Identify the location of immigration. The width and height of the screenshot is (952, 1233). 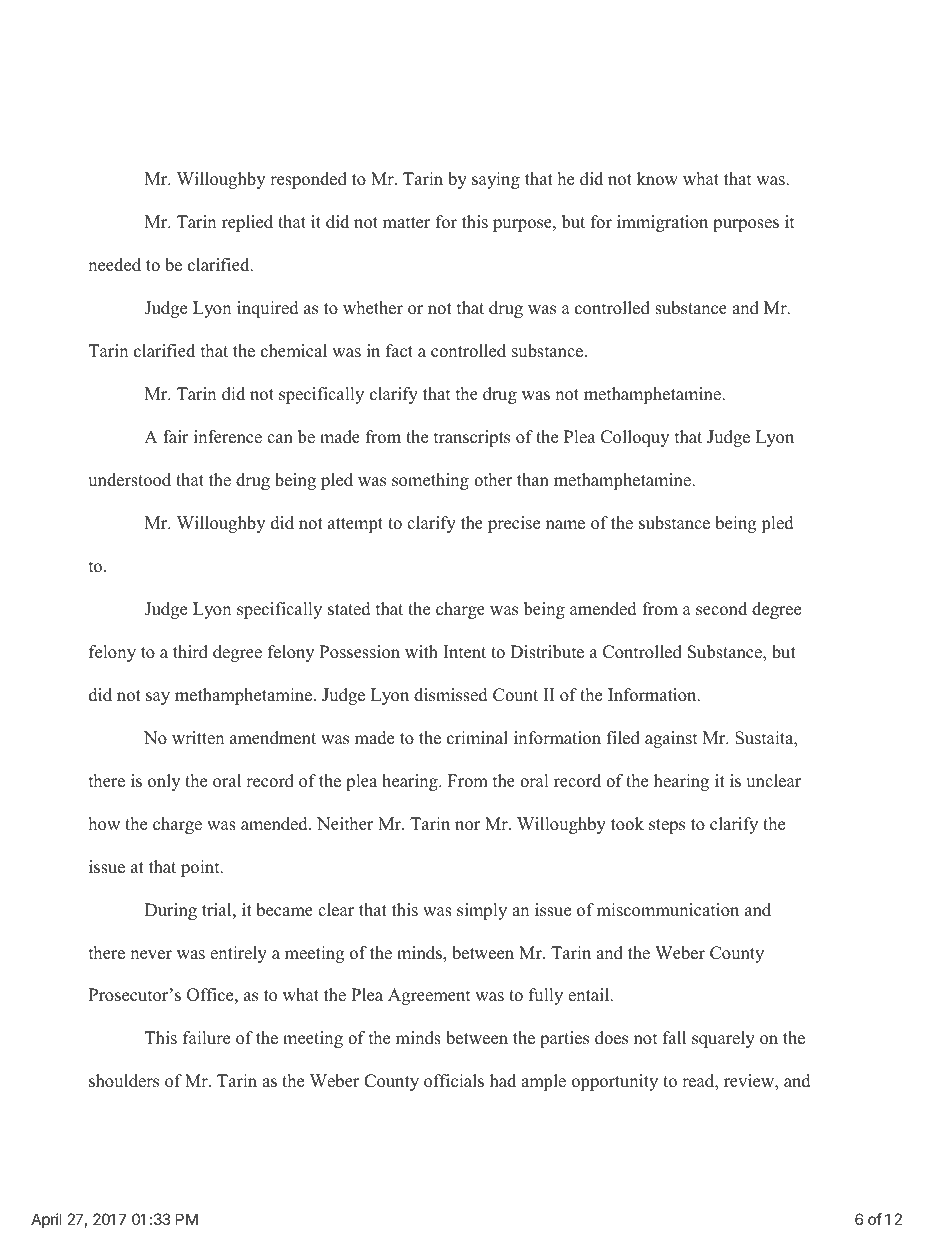
(662, 223).
